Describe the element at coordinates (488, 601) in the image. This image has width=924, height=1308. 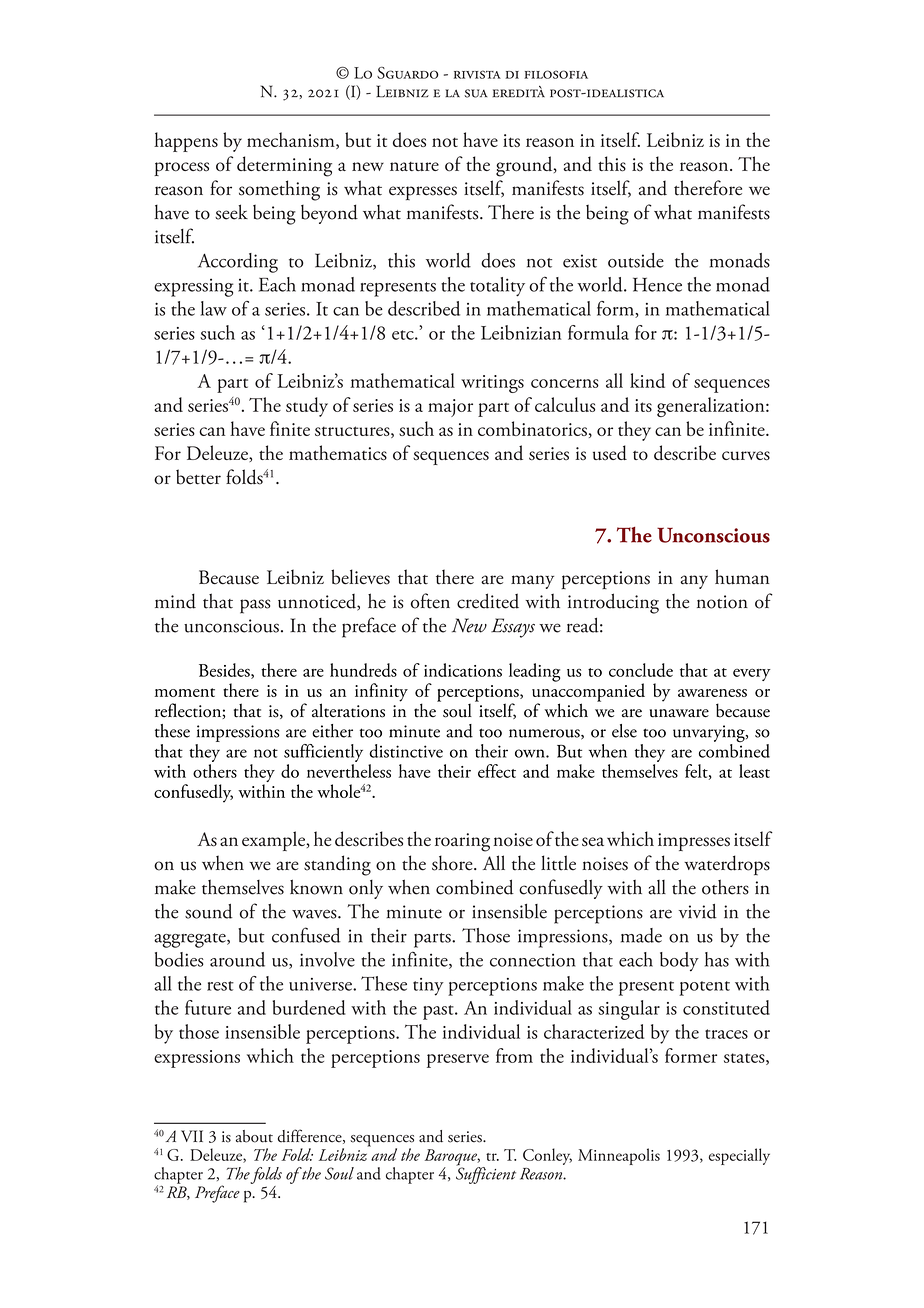
I see `credited` at that location.
